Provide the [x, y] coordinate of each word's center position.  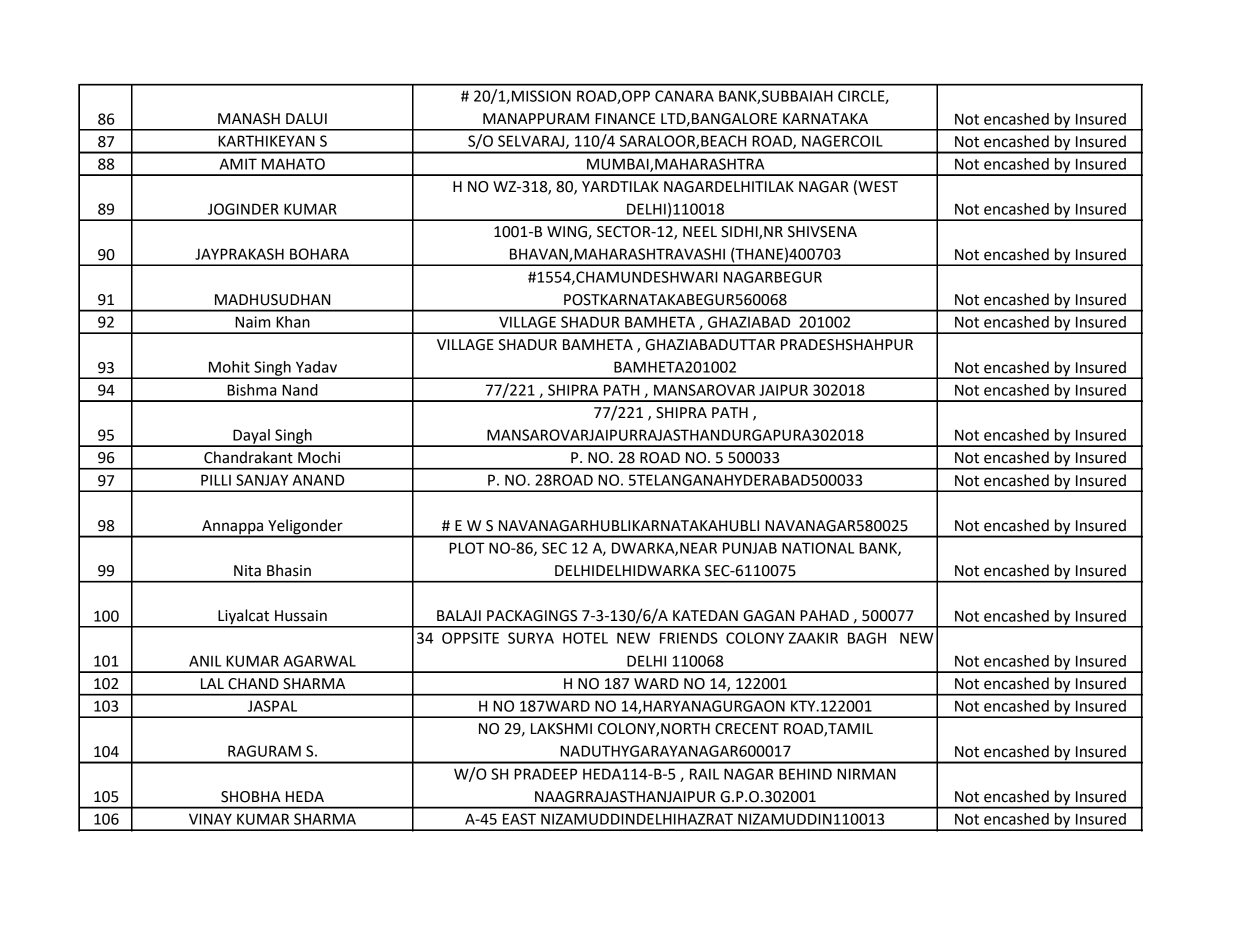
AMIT [238, 164]
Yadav [316, 367]
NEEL [700, 231]
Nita [247, 571]
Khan [293, 322]
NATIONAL [818, 548]
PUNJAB [750, 548]
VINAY [210, 819]
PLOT [467, 548]
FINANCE [625, 119]
